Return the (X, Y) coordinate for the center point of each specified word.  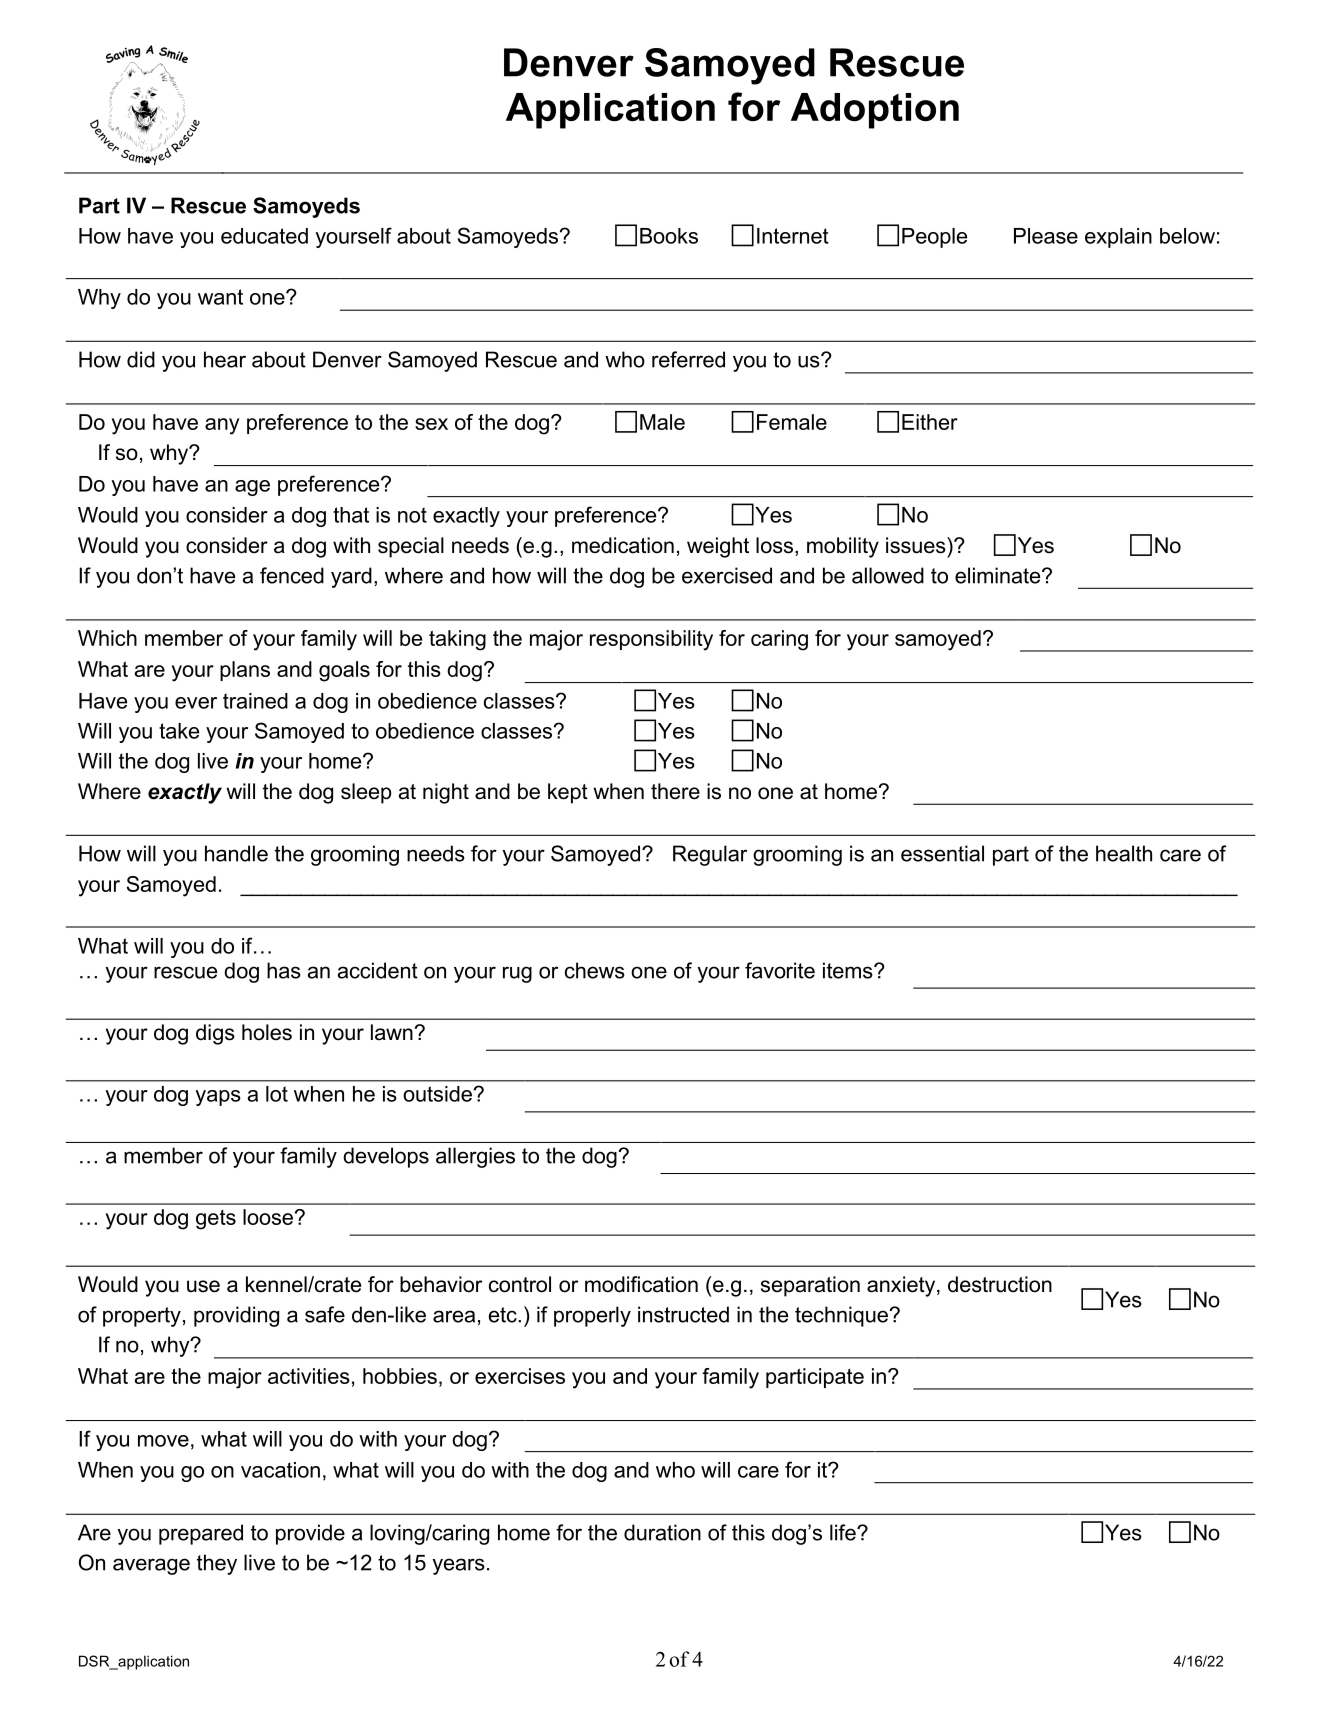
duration (662, 1532)
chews (595, 970)
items (849, 970)
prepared (201, 1534)
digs (215, 1034)
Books (669, 236)
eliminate (999, 575)
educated (264, 236)
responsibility (651, 640)
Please (1046, 236)
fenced (292, 575)
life (844, 1532)
